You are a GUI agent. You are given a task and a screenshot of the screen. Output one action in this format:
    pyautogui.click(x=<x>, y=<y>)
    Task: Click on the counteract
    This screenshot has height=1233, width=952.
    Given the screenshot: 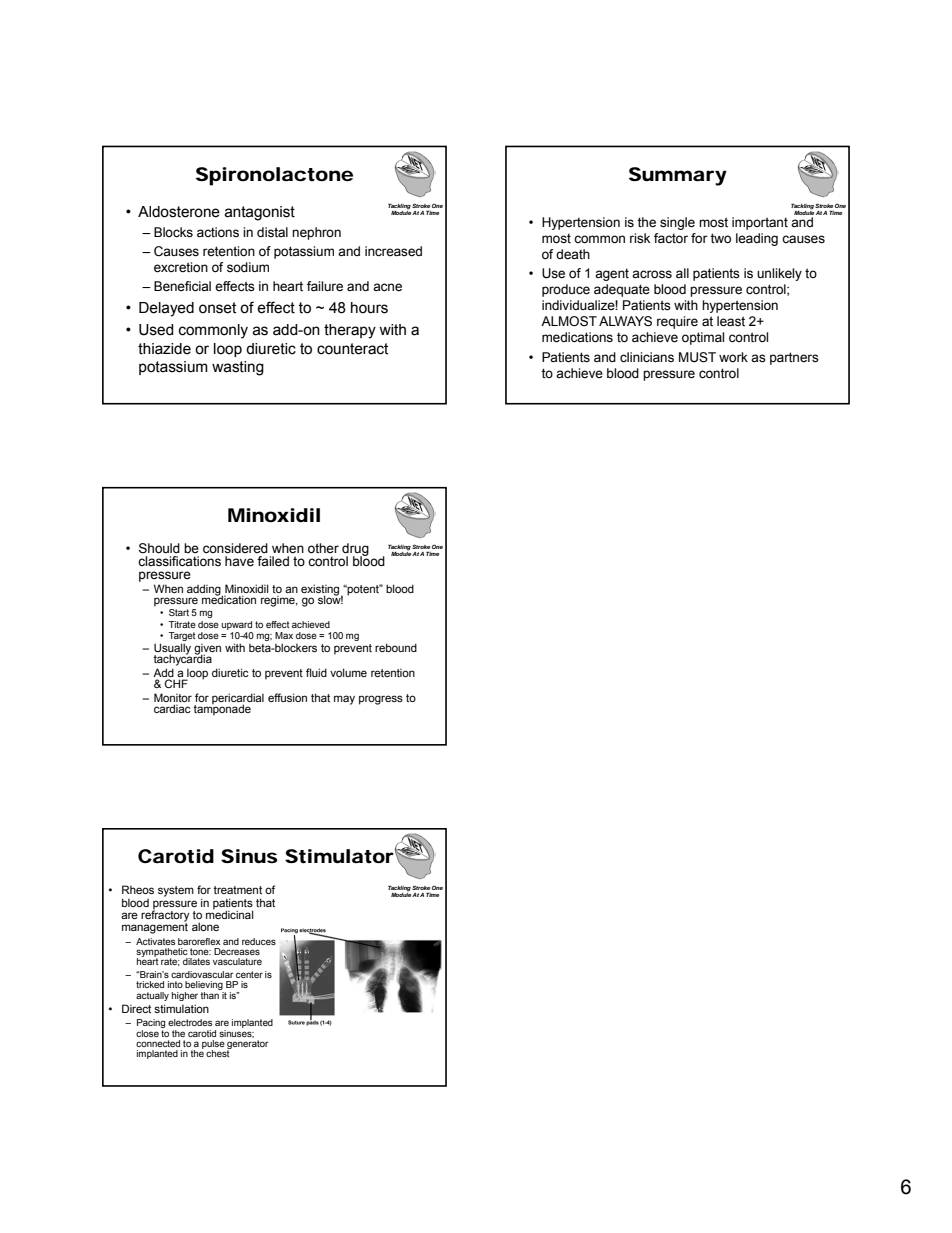 What is the action you would take?
    pyautogui.click(x=352, y=349)
